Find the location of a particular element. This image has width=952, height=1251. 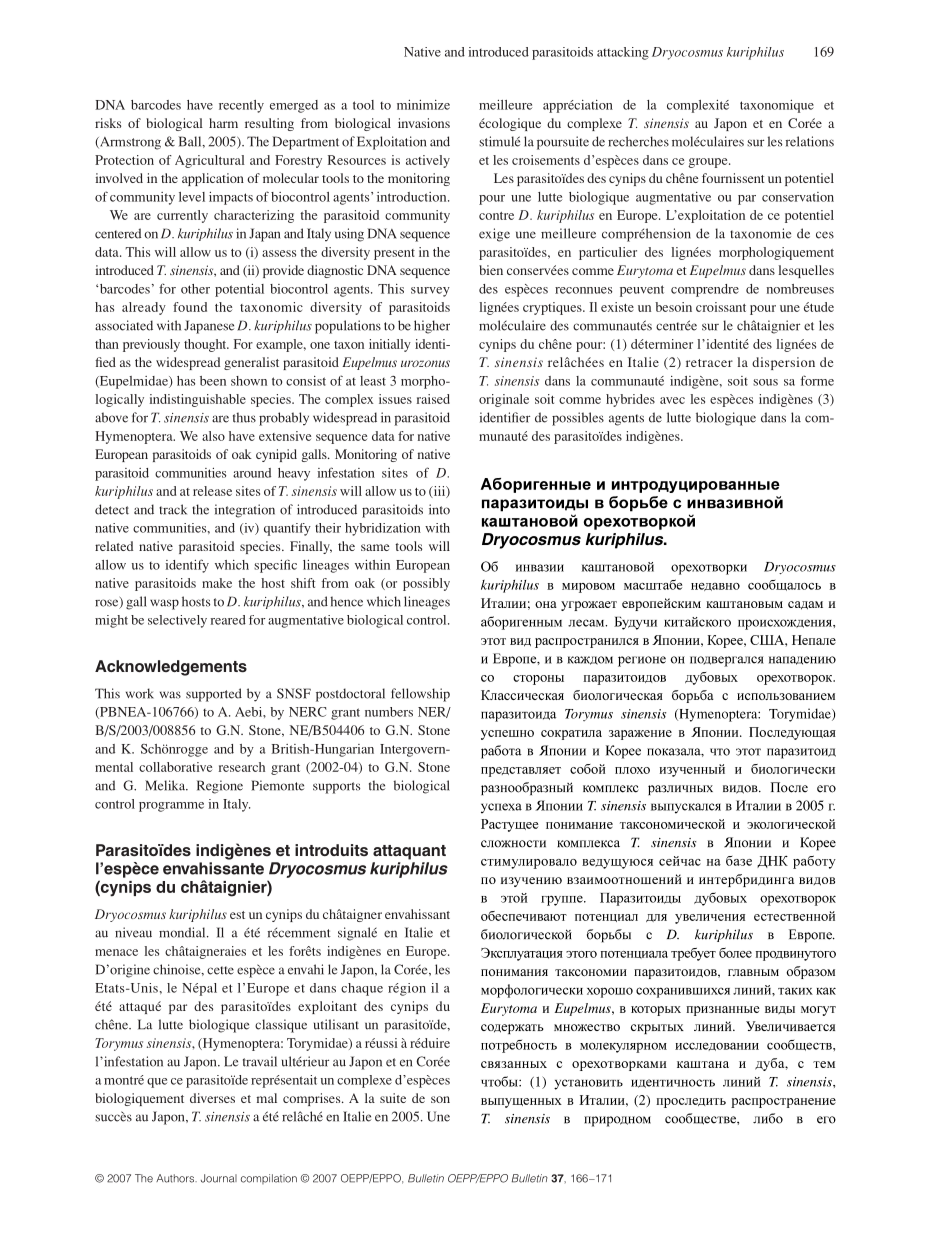

thought is located at coordinates (206, 345).
